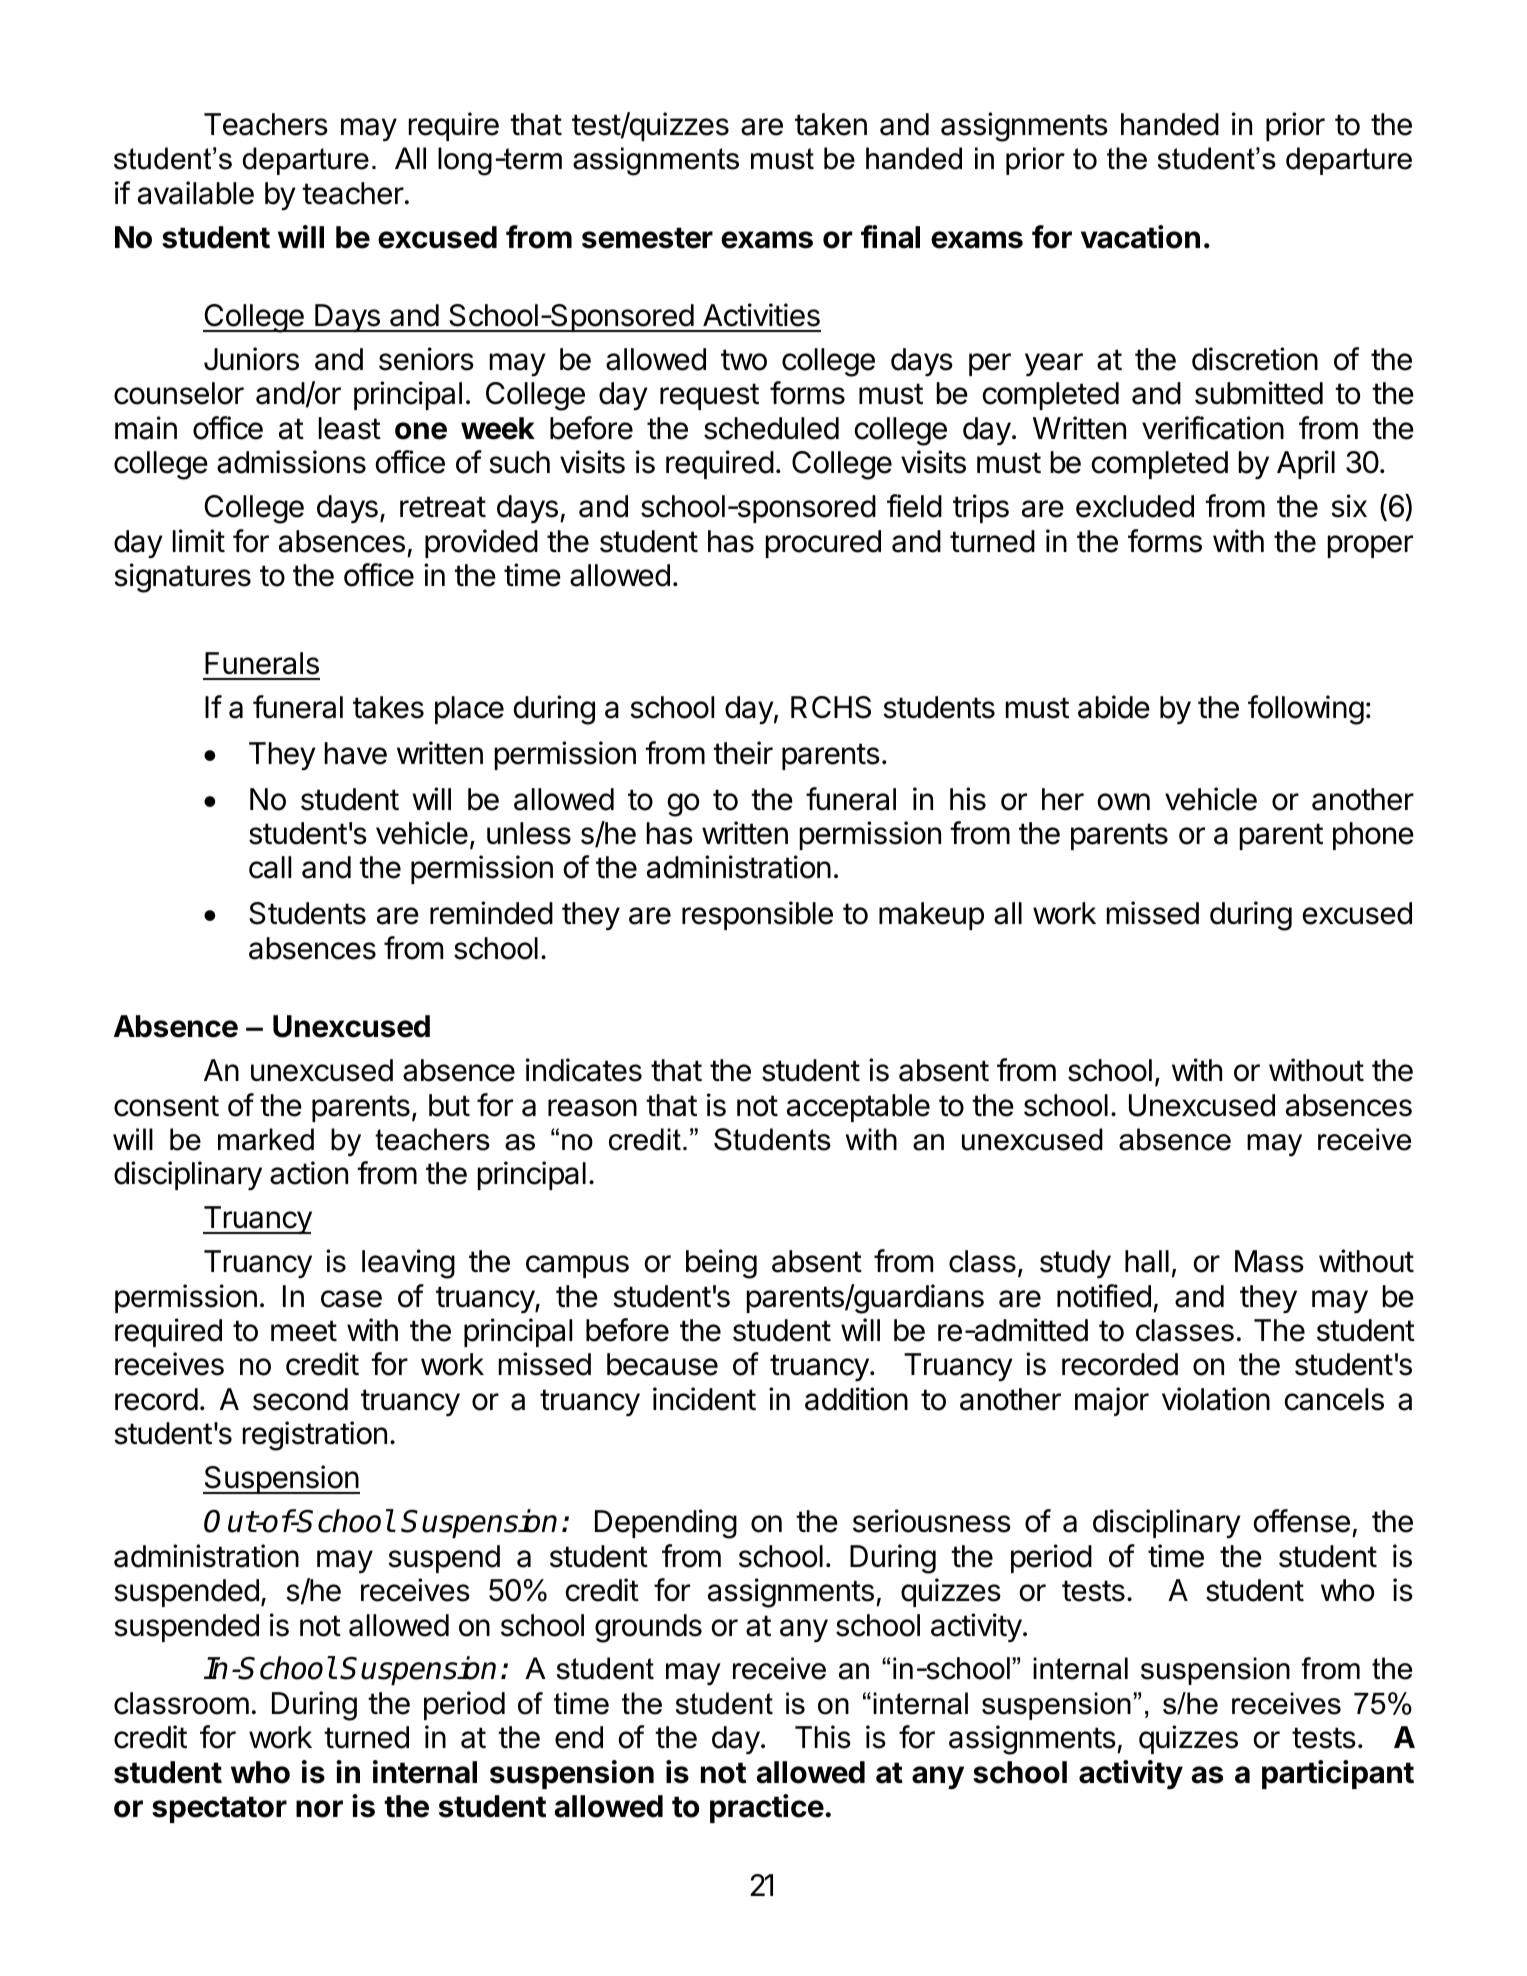 The image size is (1527, 1976). What do you see at coordinates (388, 707) in the document?
I see `takes` at bounding box center [388, 707].
